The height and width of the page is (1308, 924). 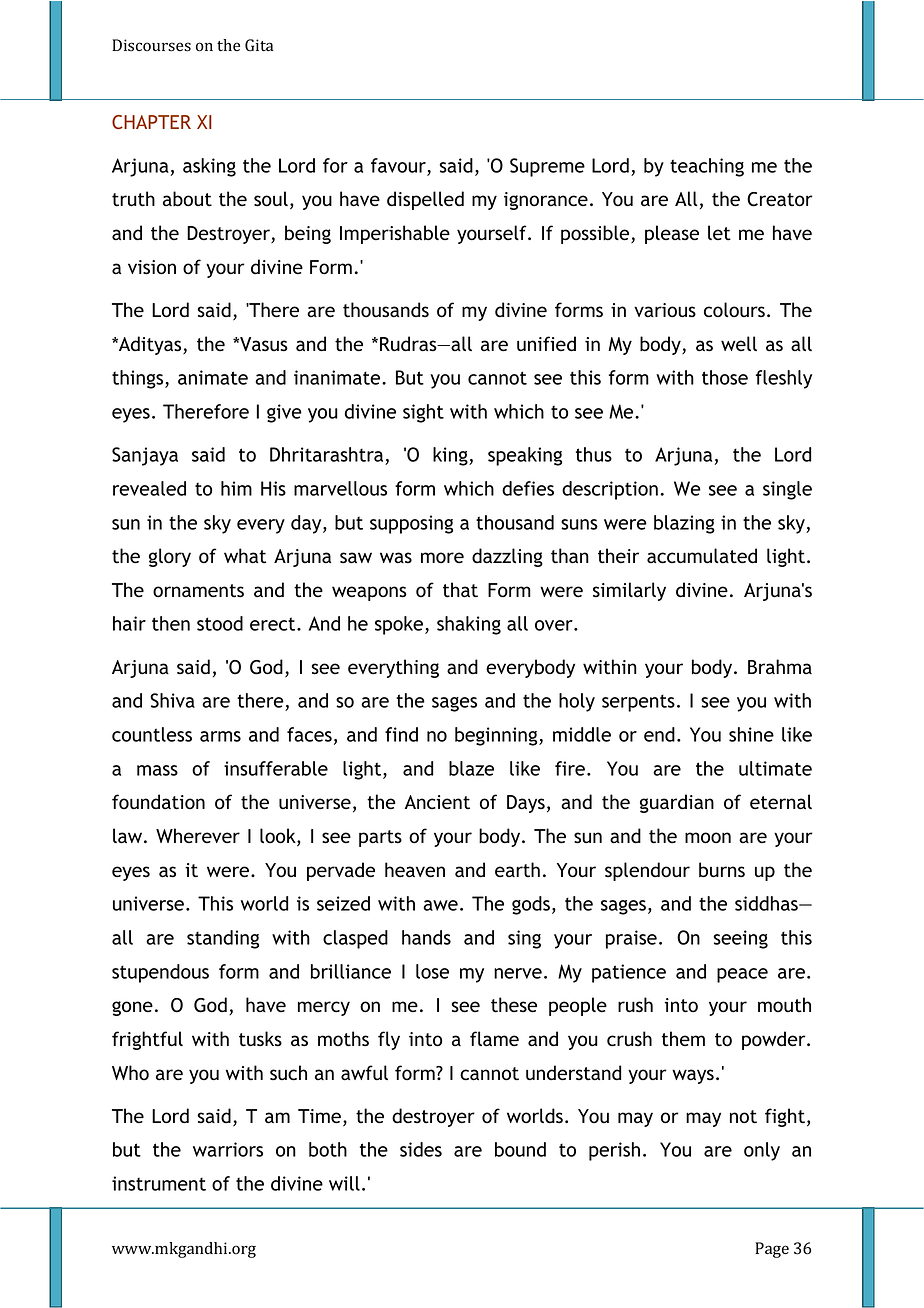 I want to click on stood, so click(x=220, y=623).
